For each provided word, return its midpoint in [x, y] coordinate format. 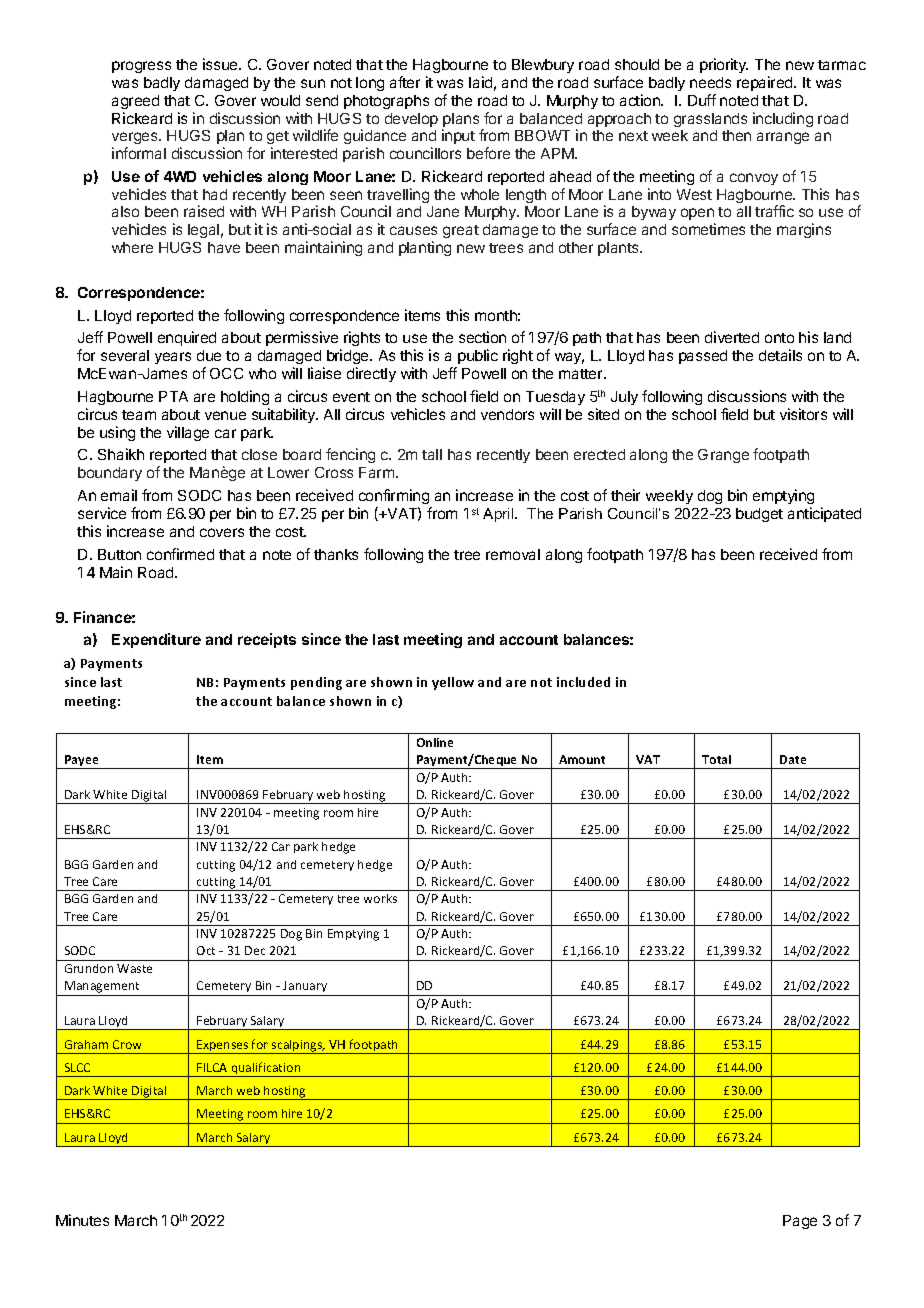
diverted [732, 337]
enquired [187, 338]
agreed [135, 102]
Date [793, 759]
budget [759, 515]
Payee [82, 762]
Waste [134, 968]
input [458, 136]
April [499, 515]
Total [716, 759]
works [380, 898]
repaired [766, 83]
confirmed [180, 554]
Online [435, 742]
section [482, 337]
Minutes [82, 1220]
